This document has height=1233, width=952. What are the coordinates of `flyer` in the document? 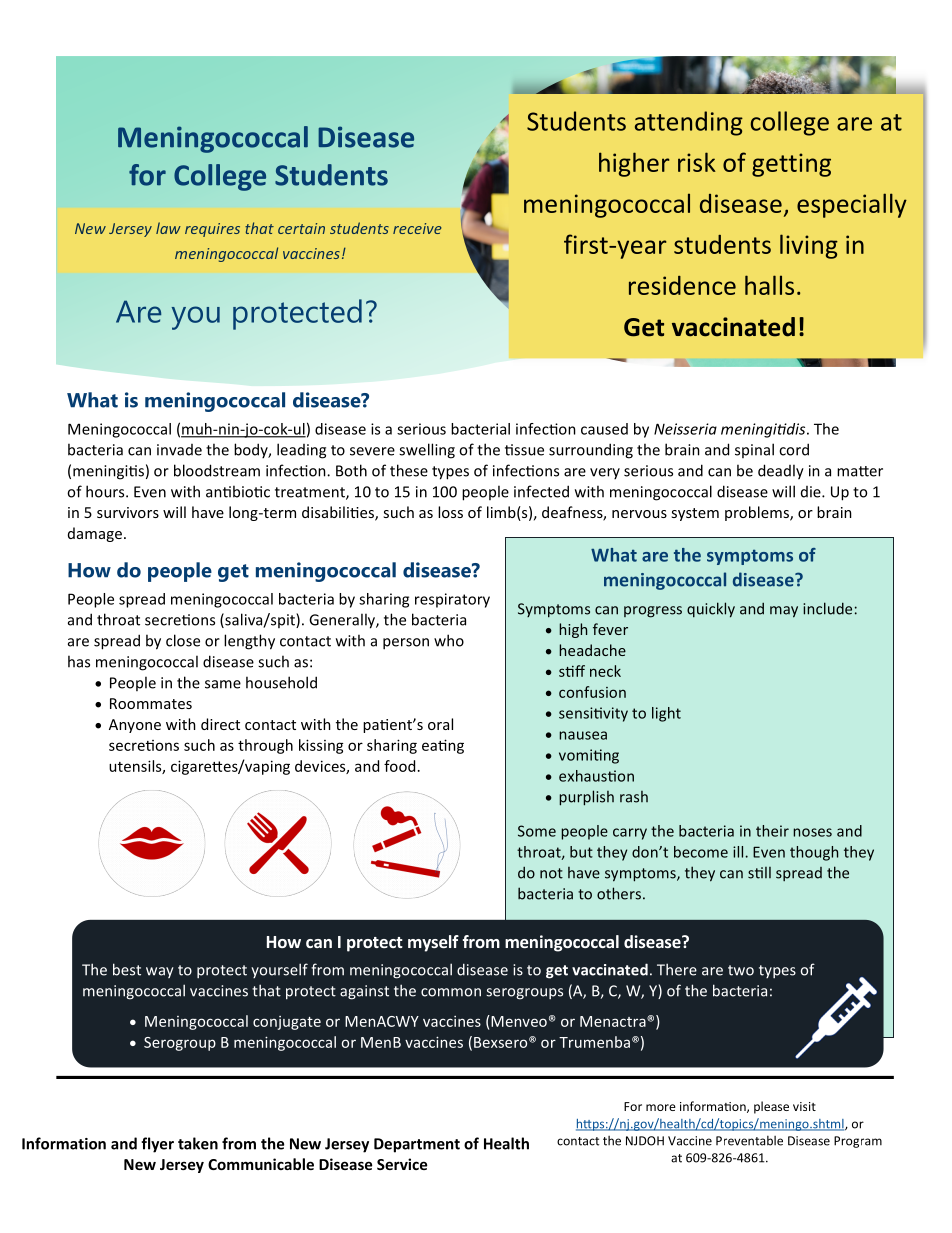 It's located at (157, 1145).
